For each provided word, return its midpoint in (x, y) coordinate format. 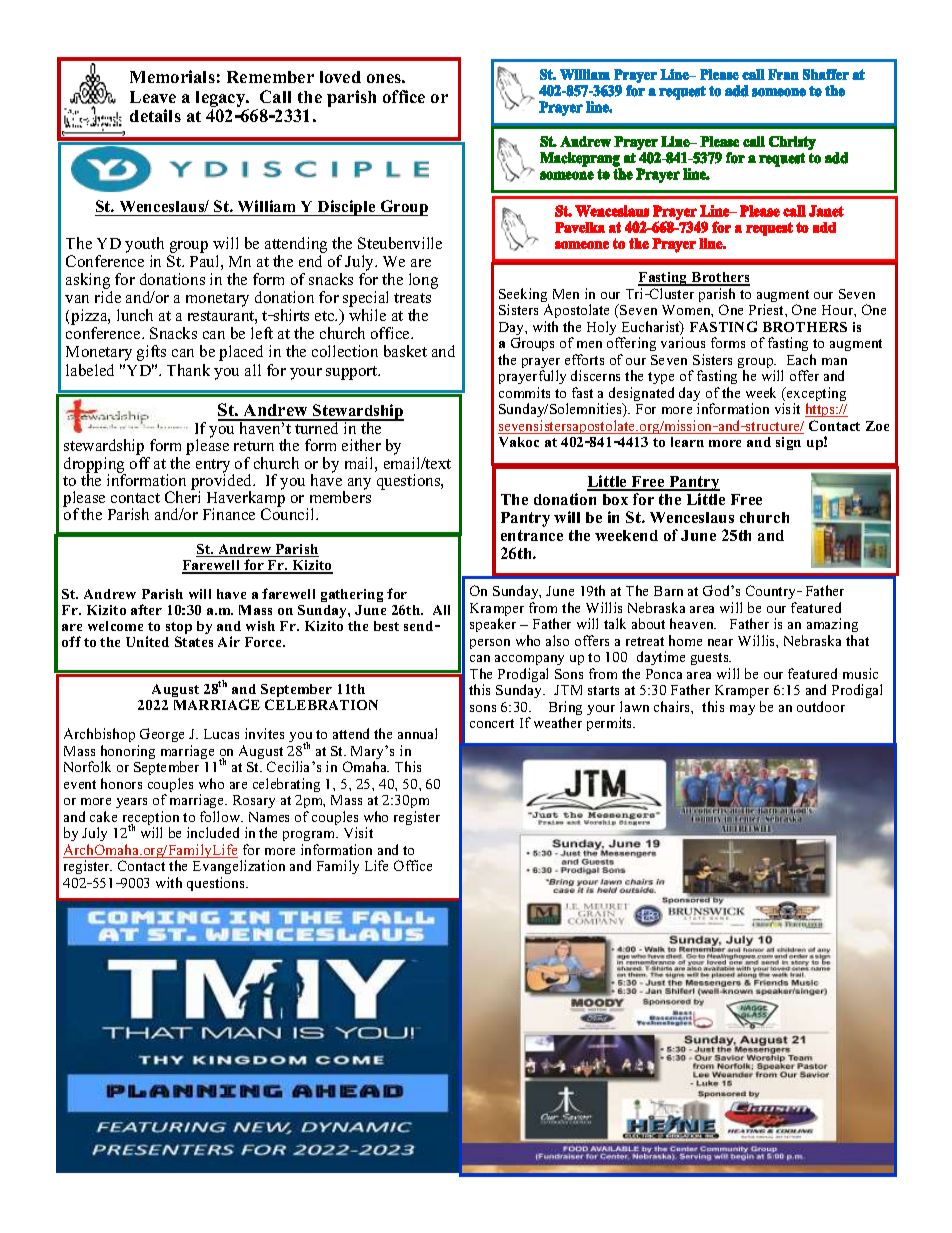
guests (711, 661)
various (683, 342)
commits (524, 392)
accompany (529, 662)
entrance (532, 535)
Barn (668, 591)
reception (151, 819)
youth (144, 245)
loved (340, 77)
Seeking (524, 296)
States (194, 641)
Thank (188, 370)
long (423, 281)
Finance (229, 514)
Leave (153, 97)
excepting (815, 395)
